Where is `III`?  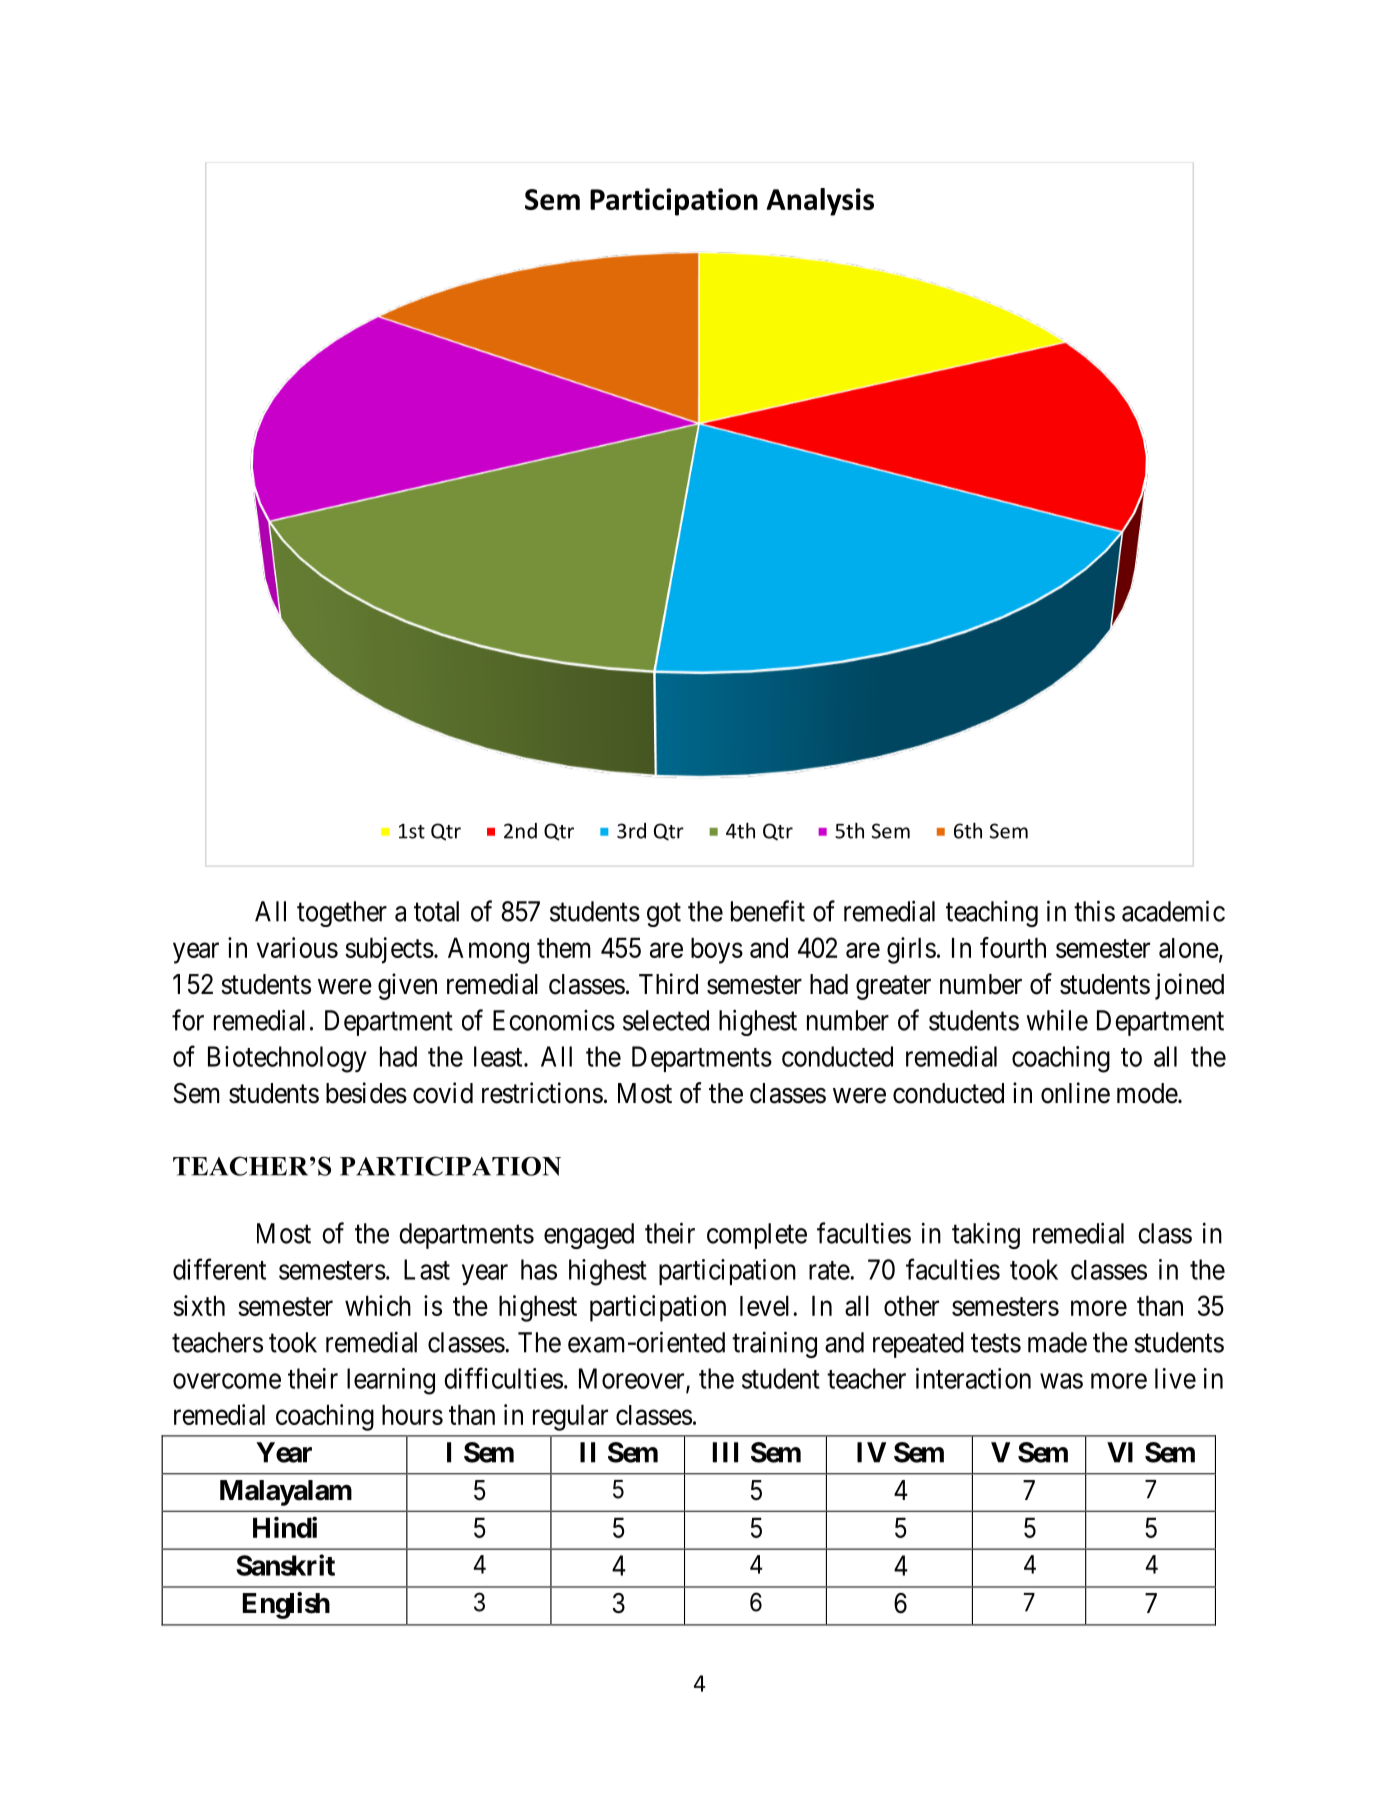
III is located at coordinates (725, 1452).
